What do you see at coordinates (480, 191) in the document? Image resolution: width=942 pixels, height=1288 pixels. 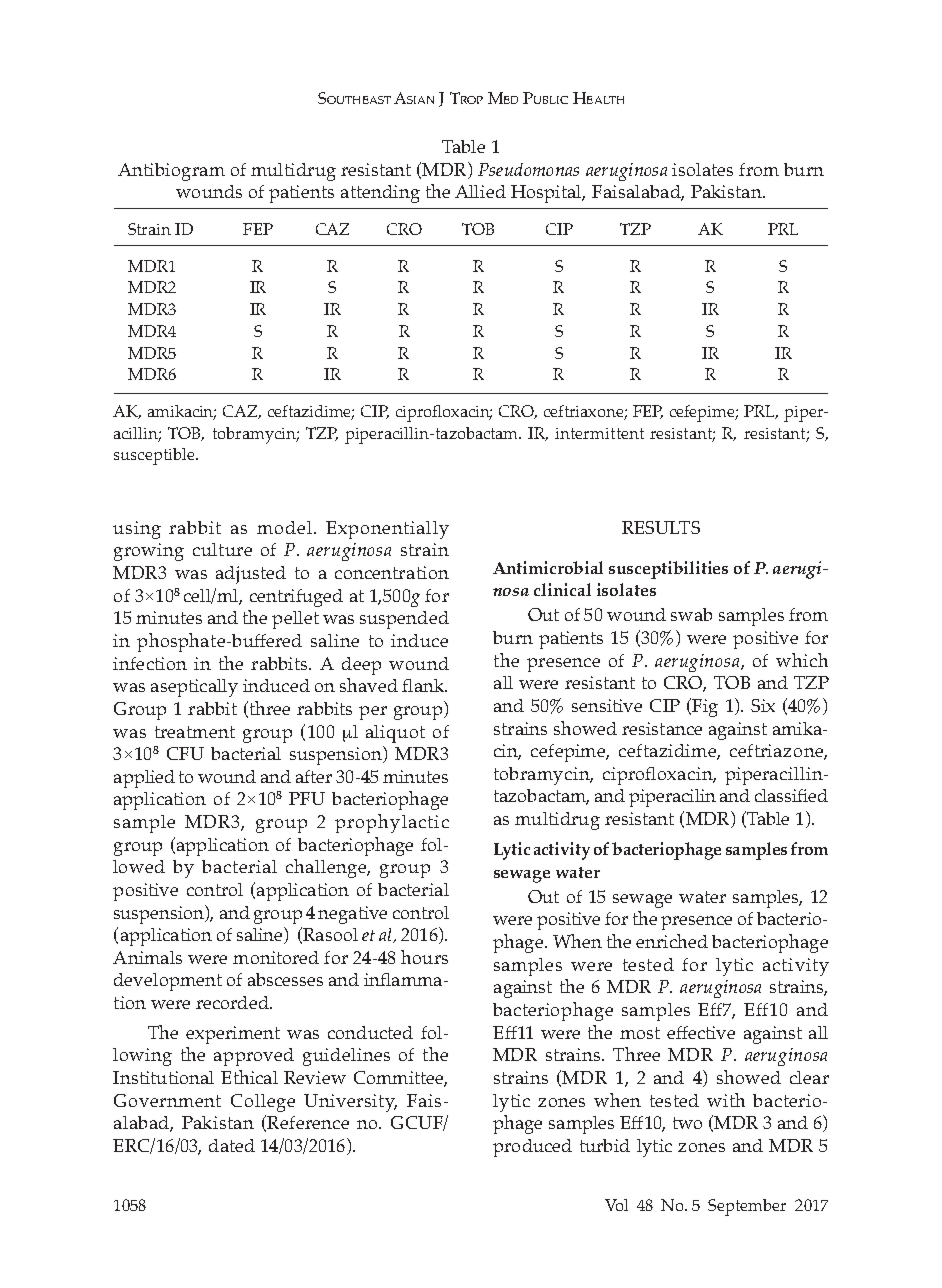 I see `Allied` at bounding box center [480, 191].
